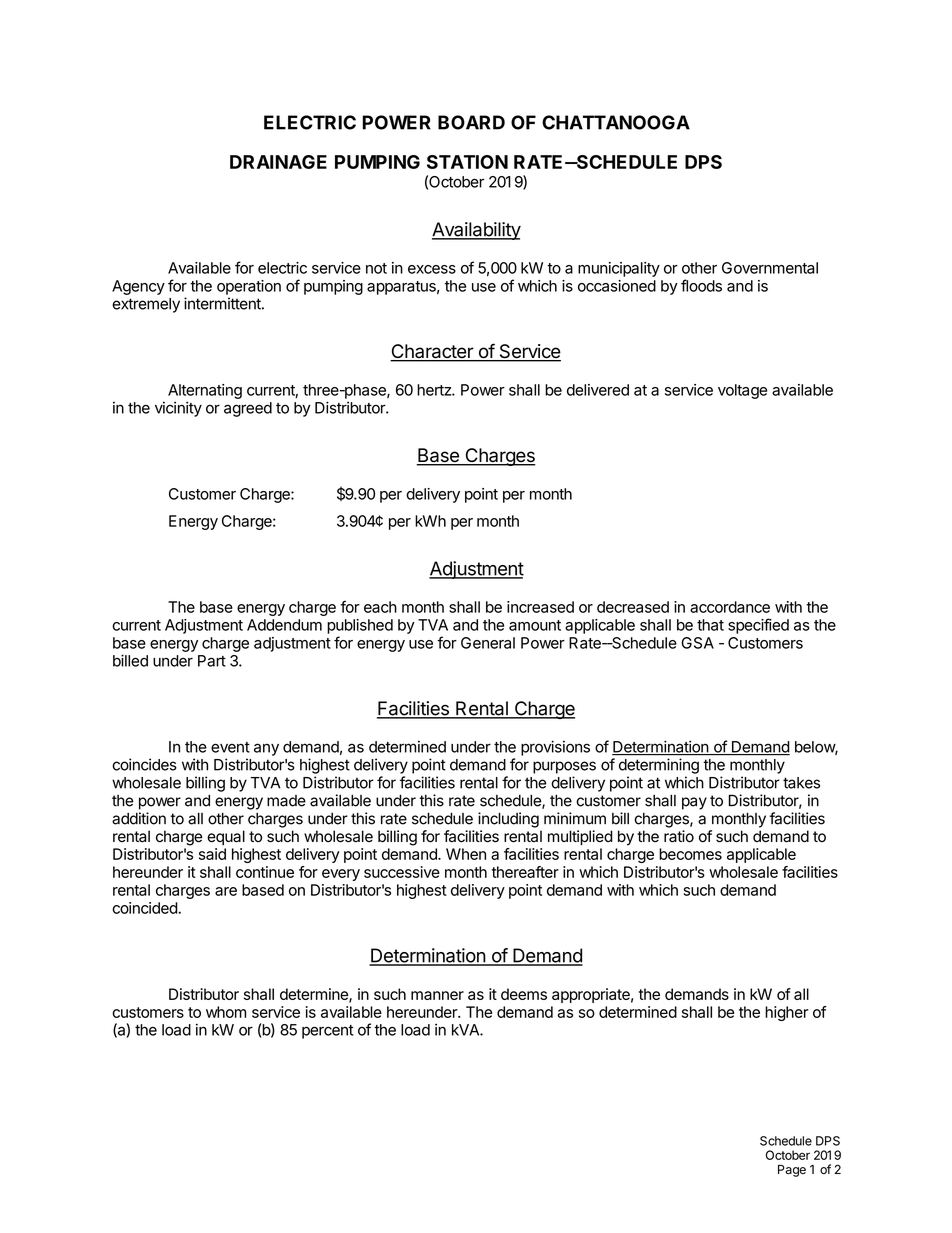 The width and height of the document is (952, 1233). What do you see at coordinates (278, 162) in the document?
I see `DRAINAGE` at bounding box center [278, 162].
